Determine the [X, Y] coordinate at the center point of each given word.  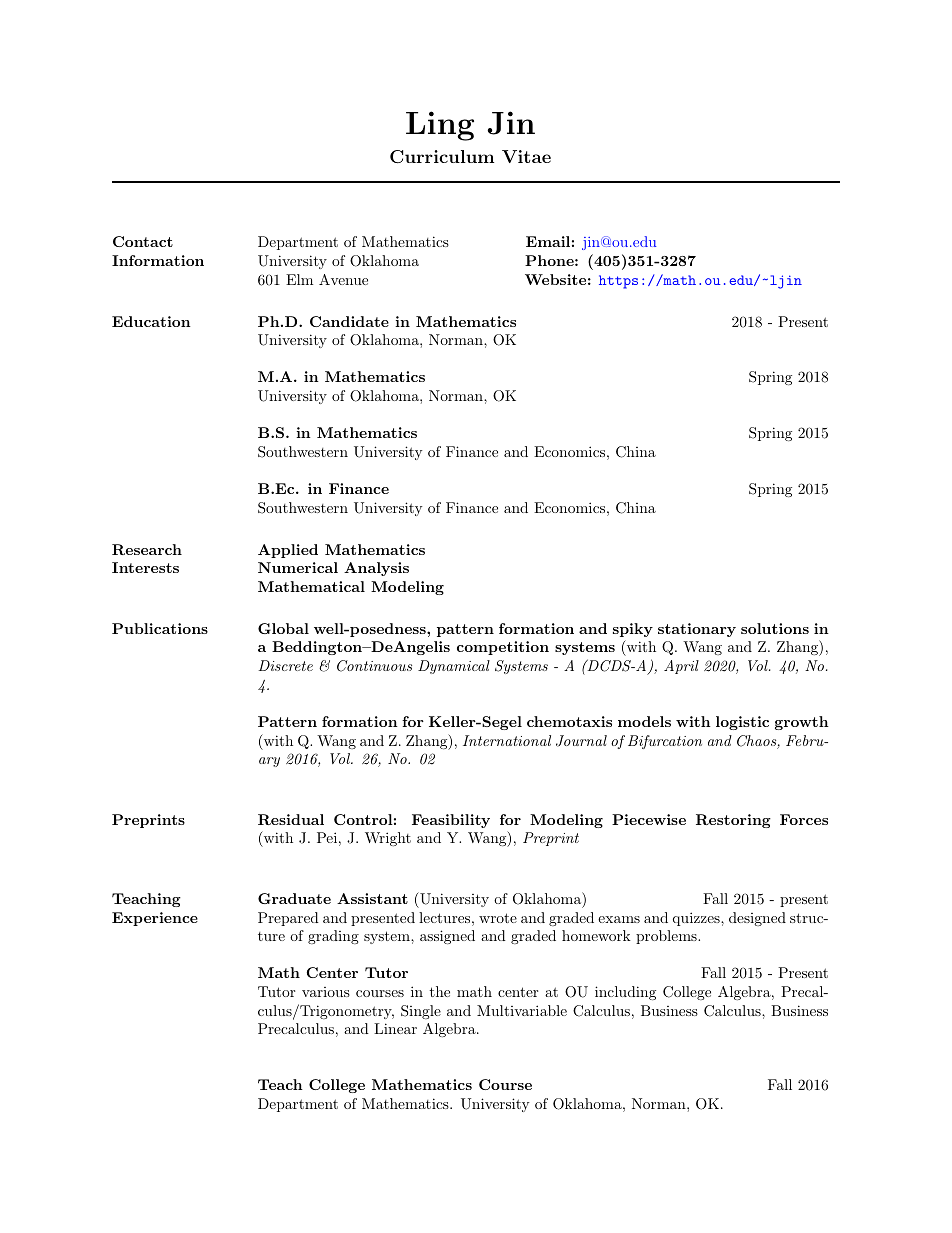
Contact [143, 241]
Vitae [526, 156]
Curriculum [442, 156]
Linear [395, 1028]
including [625, 993]
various [326, 992]
